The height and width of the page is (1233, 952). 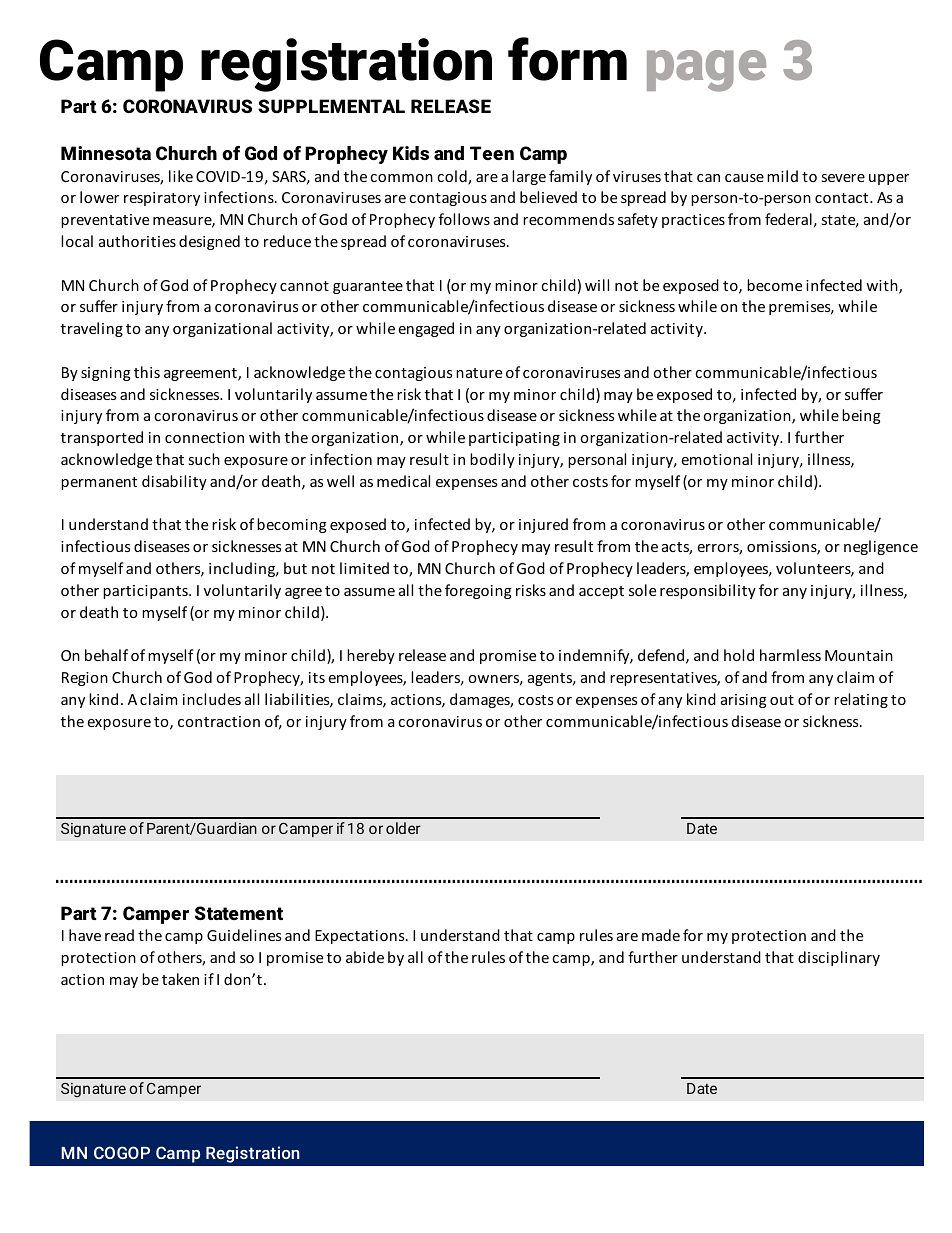 I want to click on taken, so click(x=180, y=979).
